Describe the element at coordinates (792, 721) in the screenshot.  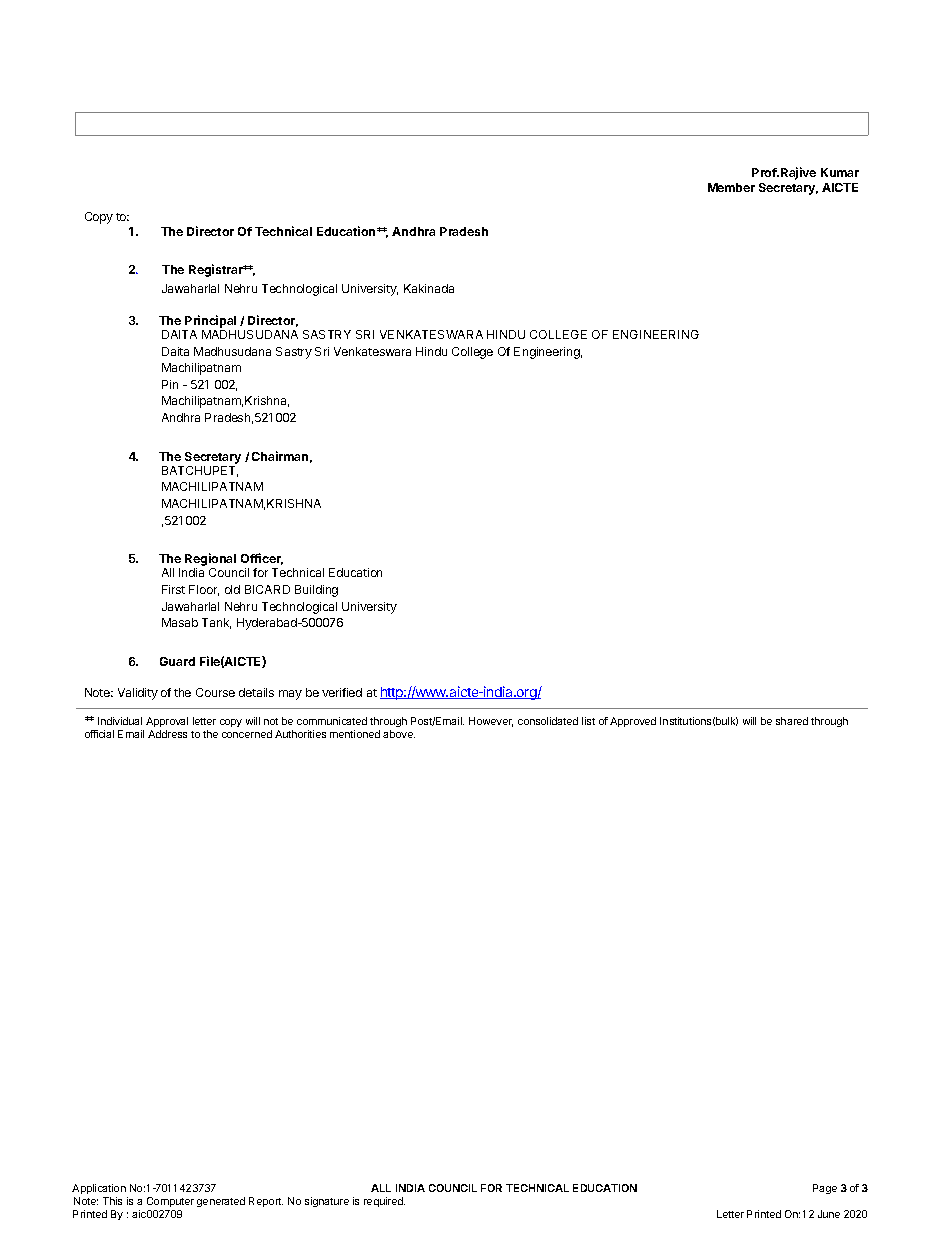
I see `shared` at that location.
